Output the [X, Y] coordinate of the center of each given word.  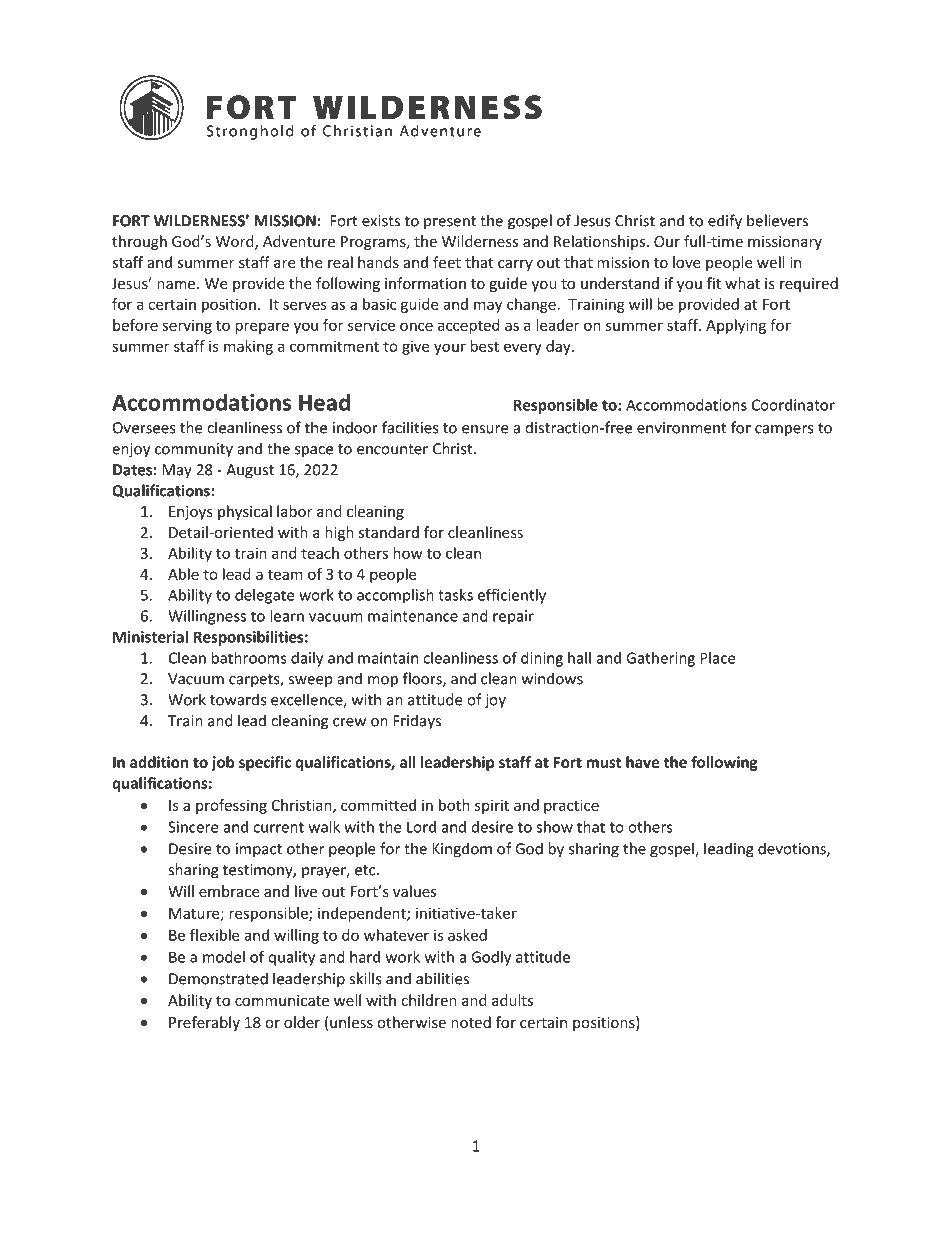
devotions [793, 849]
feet [447, 262]
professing [231, 806]
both [454, 805]
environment [681, 428]
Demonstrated [218, 978]
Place [718, 658]
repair [513, 617]
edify [725, 222]
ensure [485, 429]
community [194, 450]
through [139, 242]
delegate [265, 596]
